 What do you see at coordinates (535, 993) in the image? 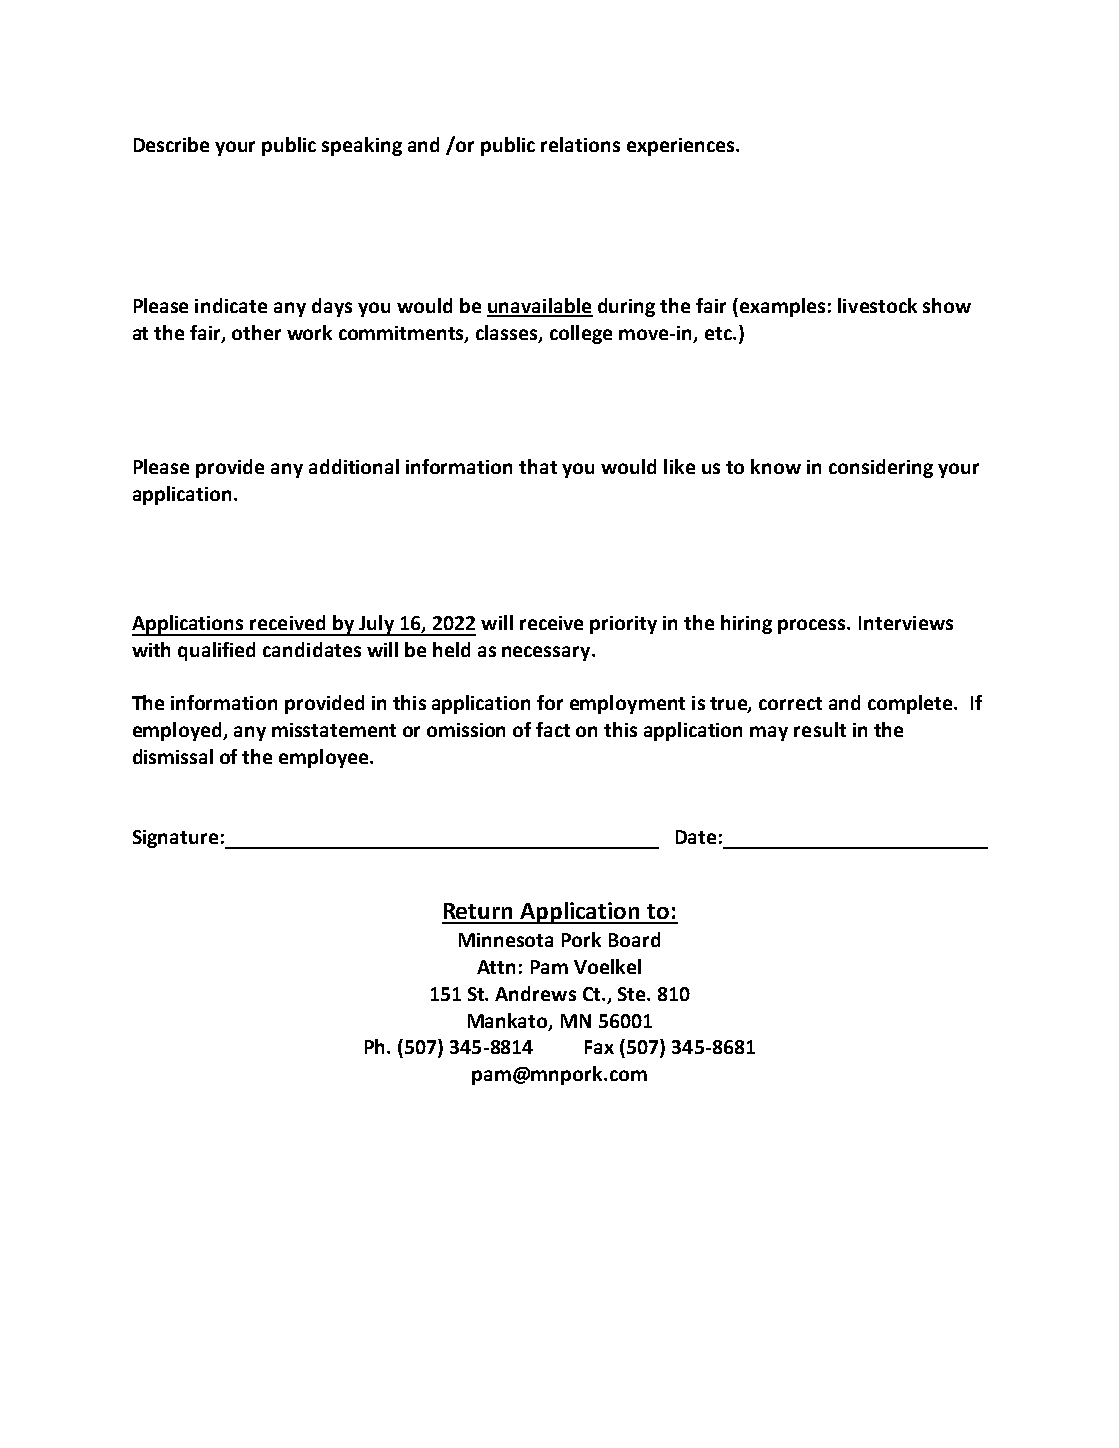
I see `Andrews` at bounding box center [535, 993].
